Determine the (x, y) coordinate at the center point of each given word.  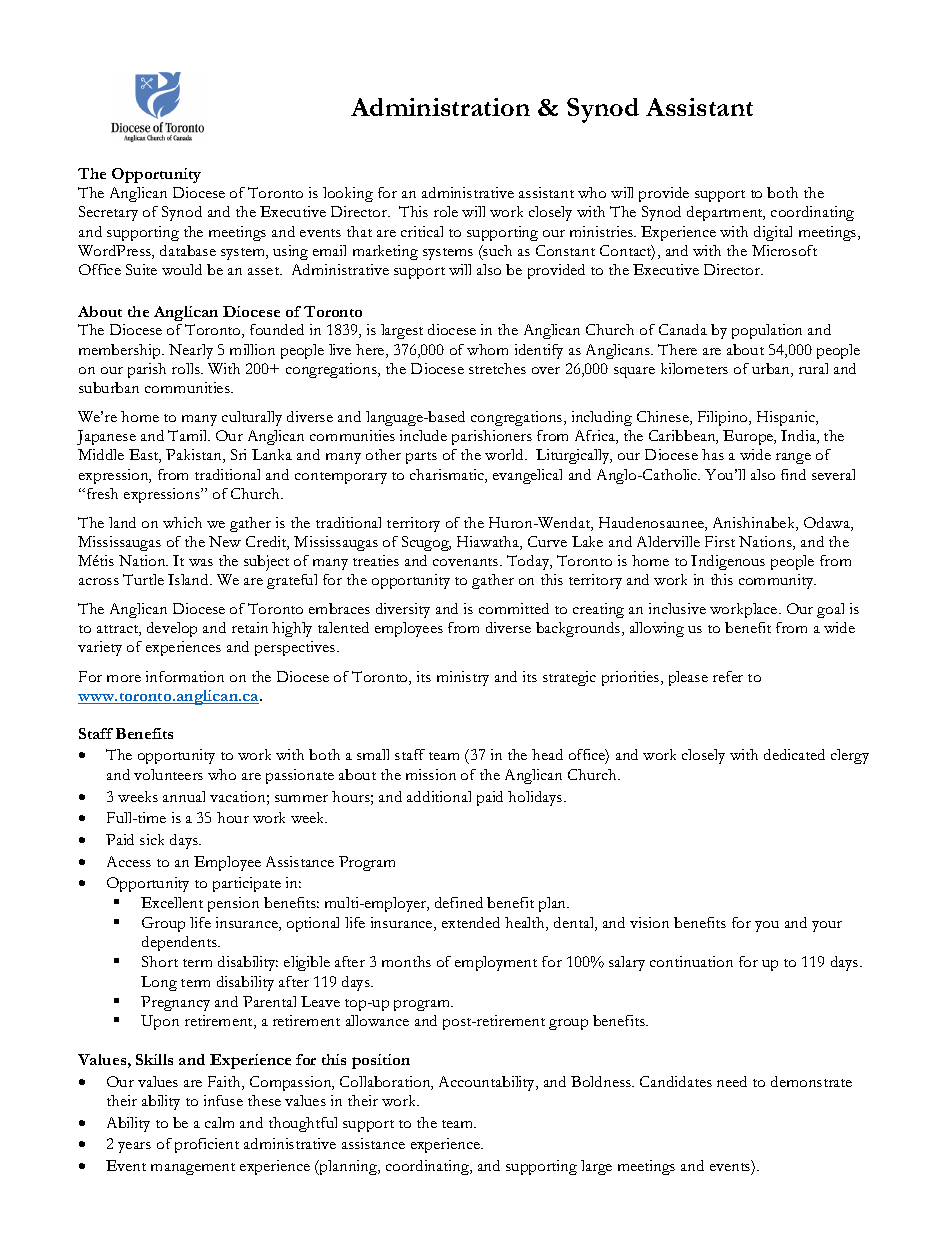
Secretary (108, 213)
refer (728, 676)
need (732, 1081)
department (726, 213)
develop (172, 629)
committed (514, 608)
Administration (440, 107)
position (381, 1061)
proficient (207, 1145)
